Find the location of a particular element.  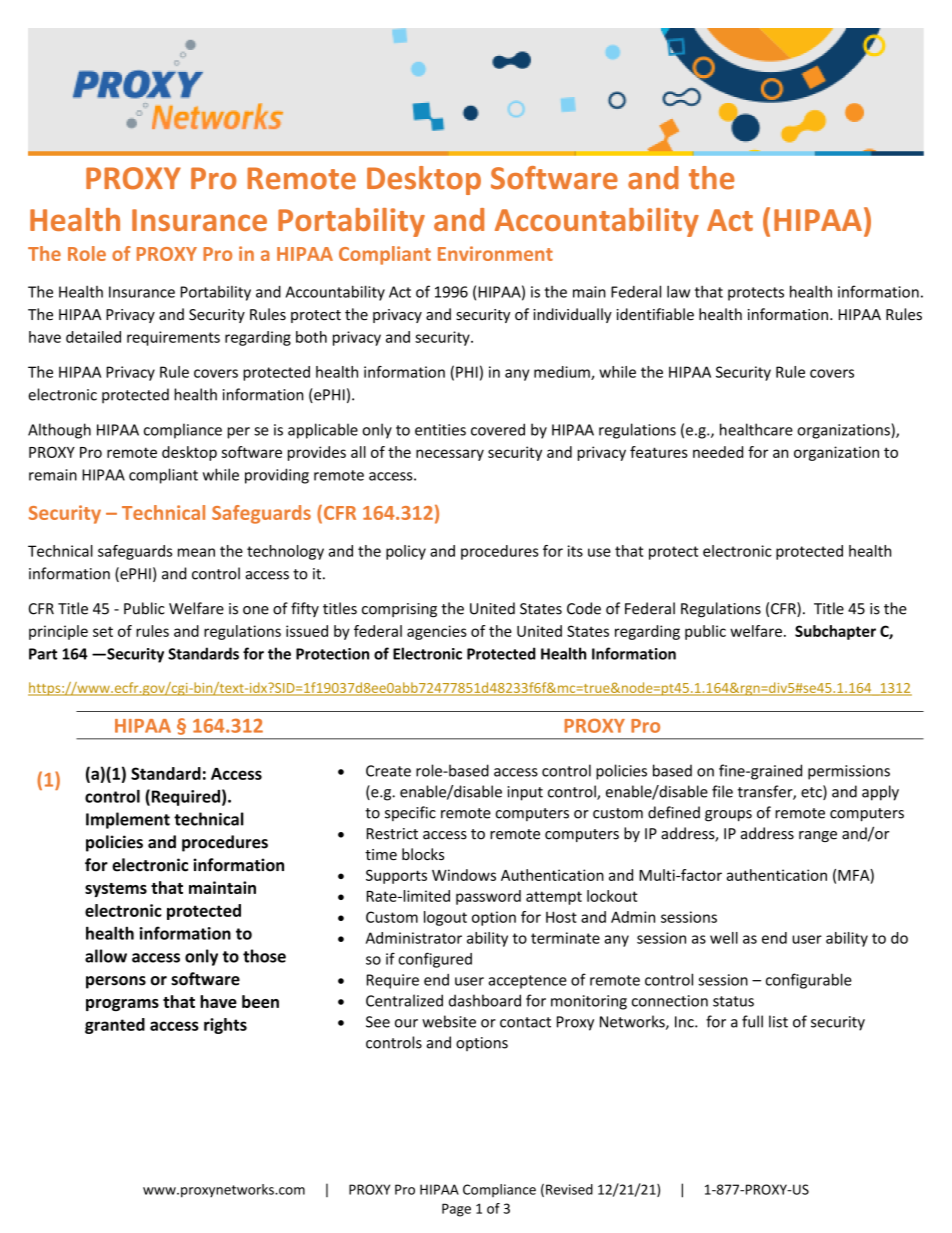

policy is located at coordinates (406, 552).
